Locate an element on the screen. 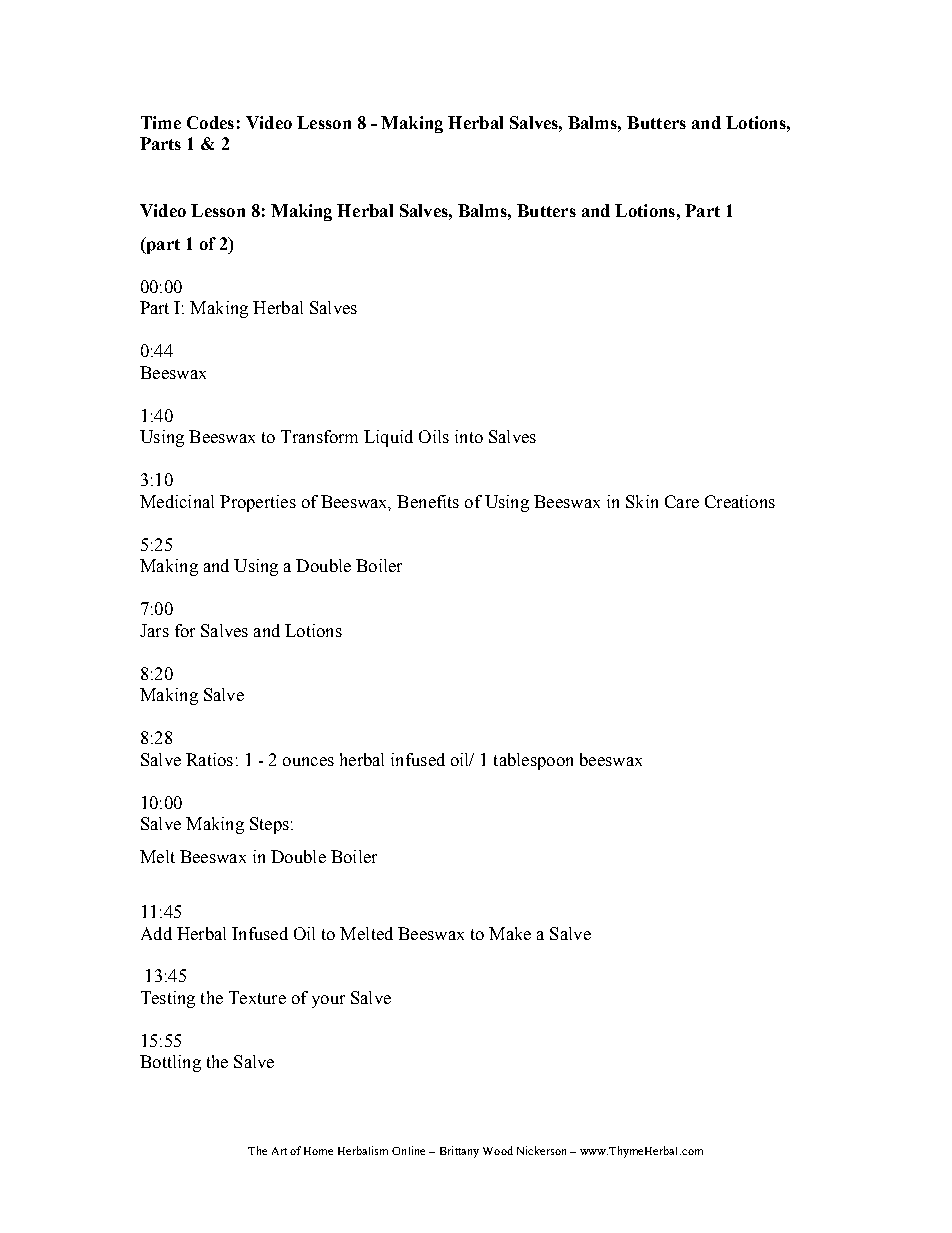 This screenshot has width=952, height=1233. Jars is located at coordinates (154, 630).
